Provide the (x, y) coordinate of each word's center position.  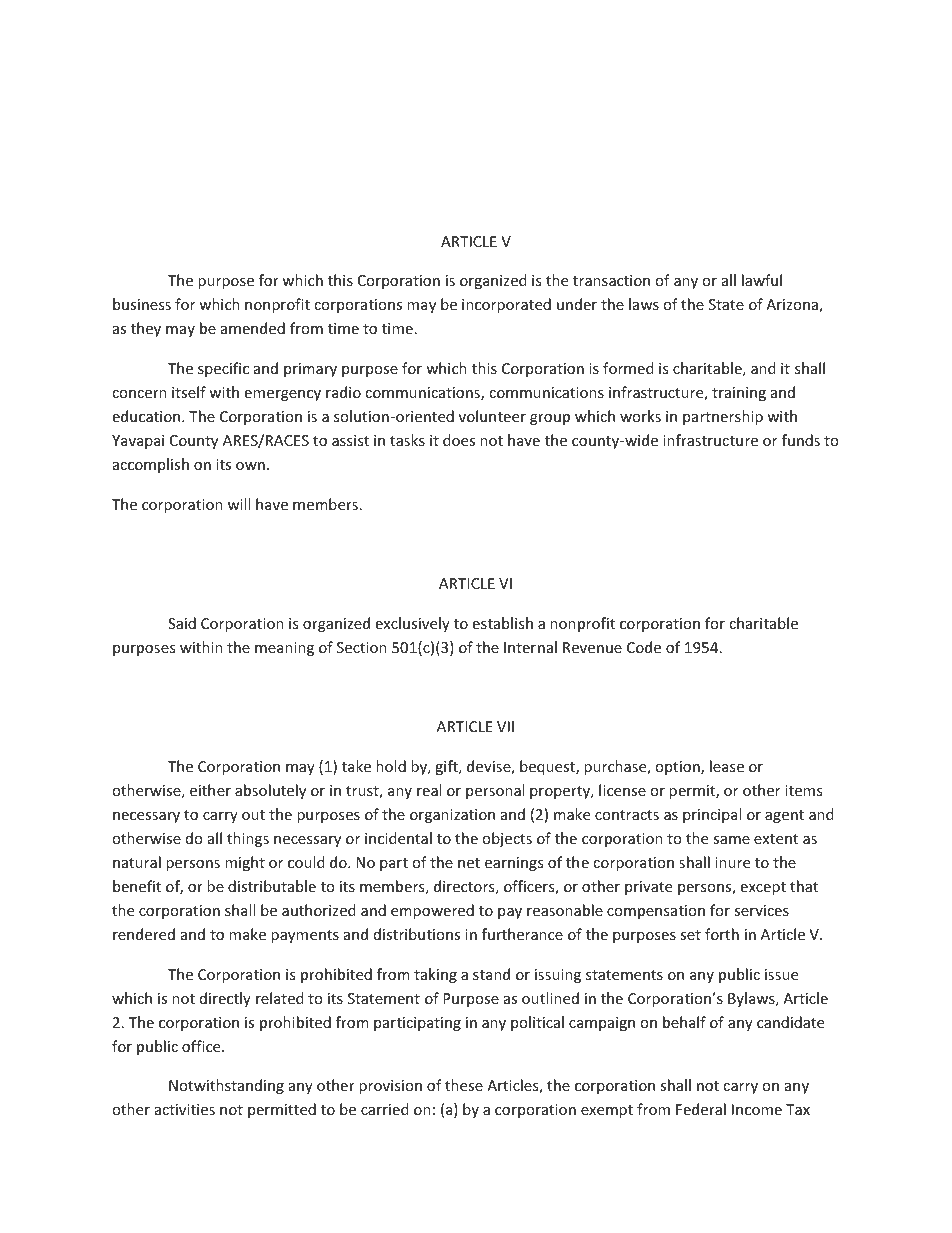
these (464, 1085)
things (248, 839)
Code (644, 647)
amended (253, 328)
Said (182, 623)
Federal (701, 1109)
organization (452, 816)
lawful (762, 280)
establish (502, 623)
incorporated (506, 305)
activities (185, 1109)
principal (712, 815)
